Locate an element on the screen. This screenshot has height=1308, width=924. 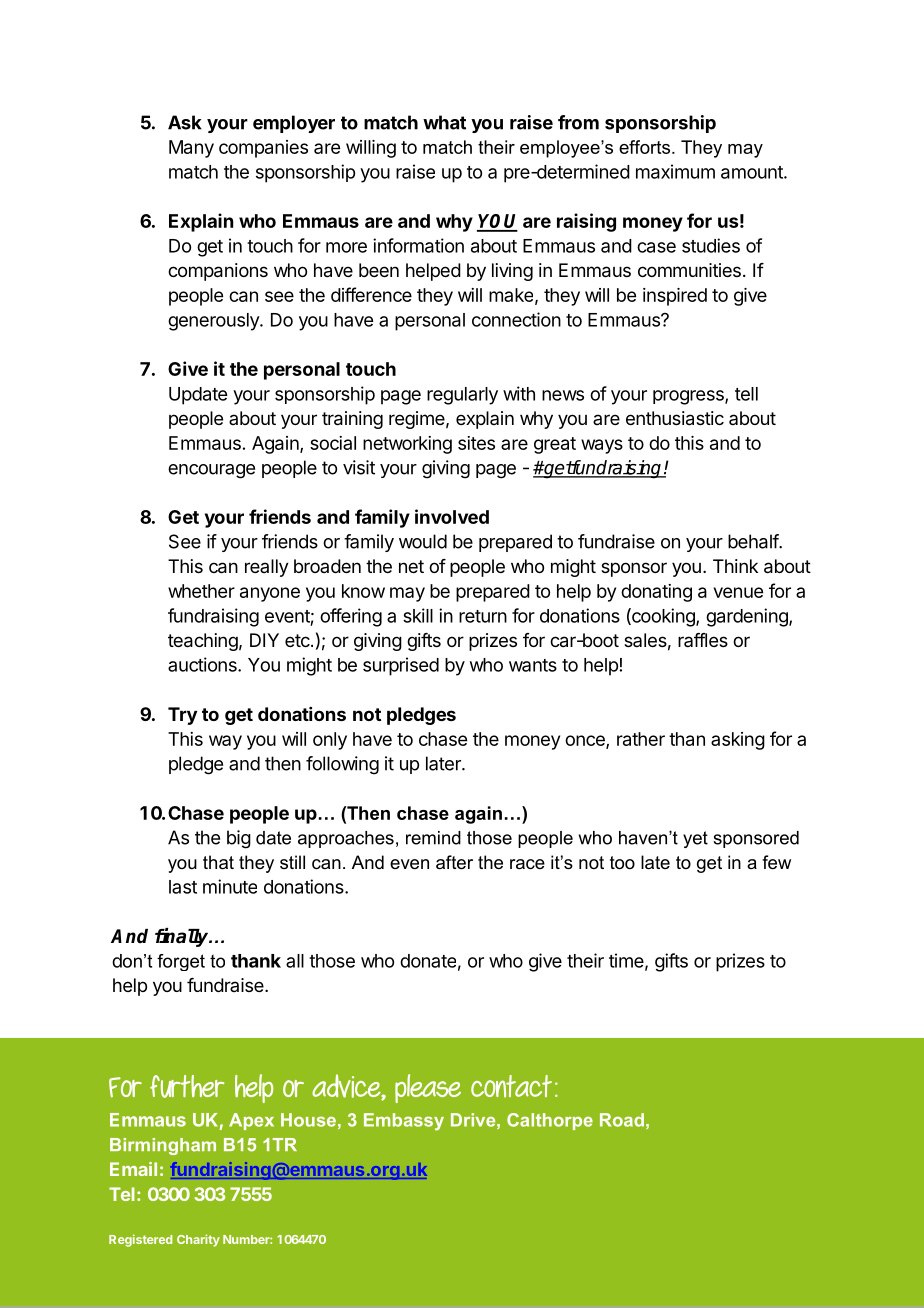
surprised is located at coordinates (401, 666).
